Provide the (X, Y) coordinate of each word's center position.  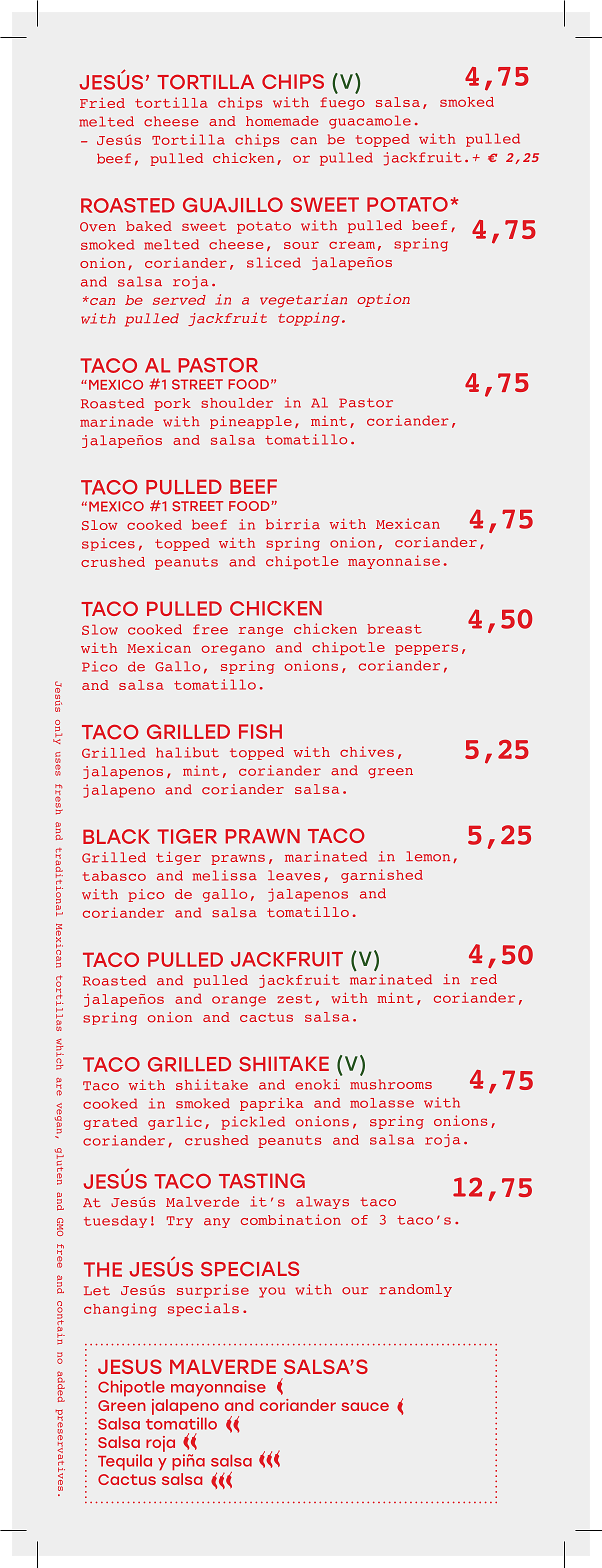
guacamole (370, 122)
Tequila (125, 1462)
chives (367, 751)
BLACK (116, 836)
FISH (260, 731)
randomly (415, 1290)
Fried (102, 103)
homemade (282, 121)
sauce (365, 1406)
